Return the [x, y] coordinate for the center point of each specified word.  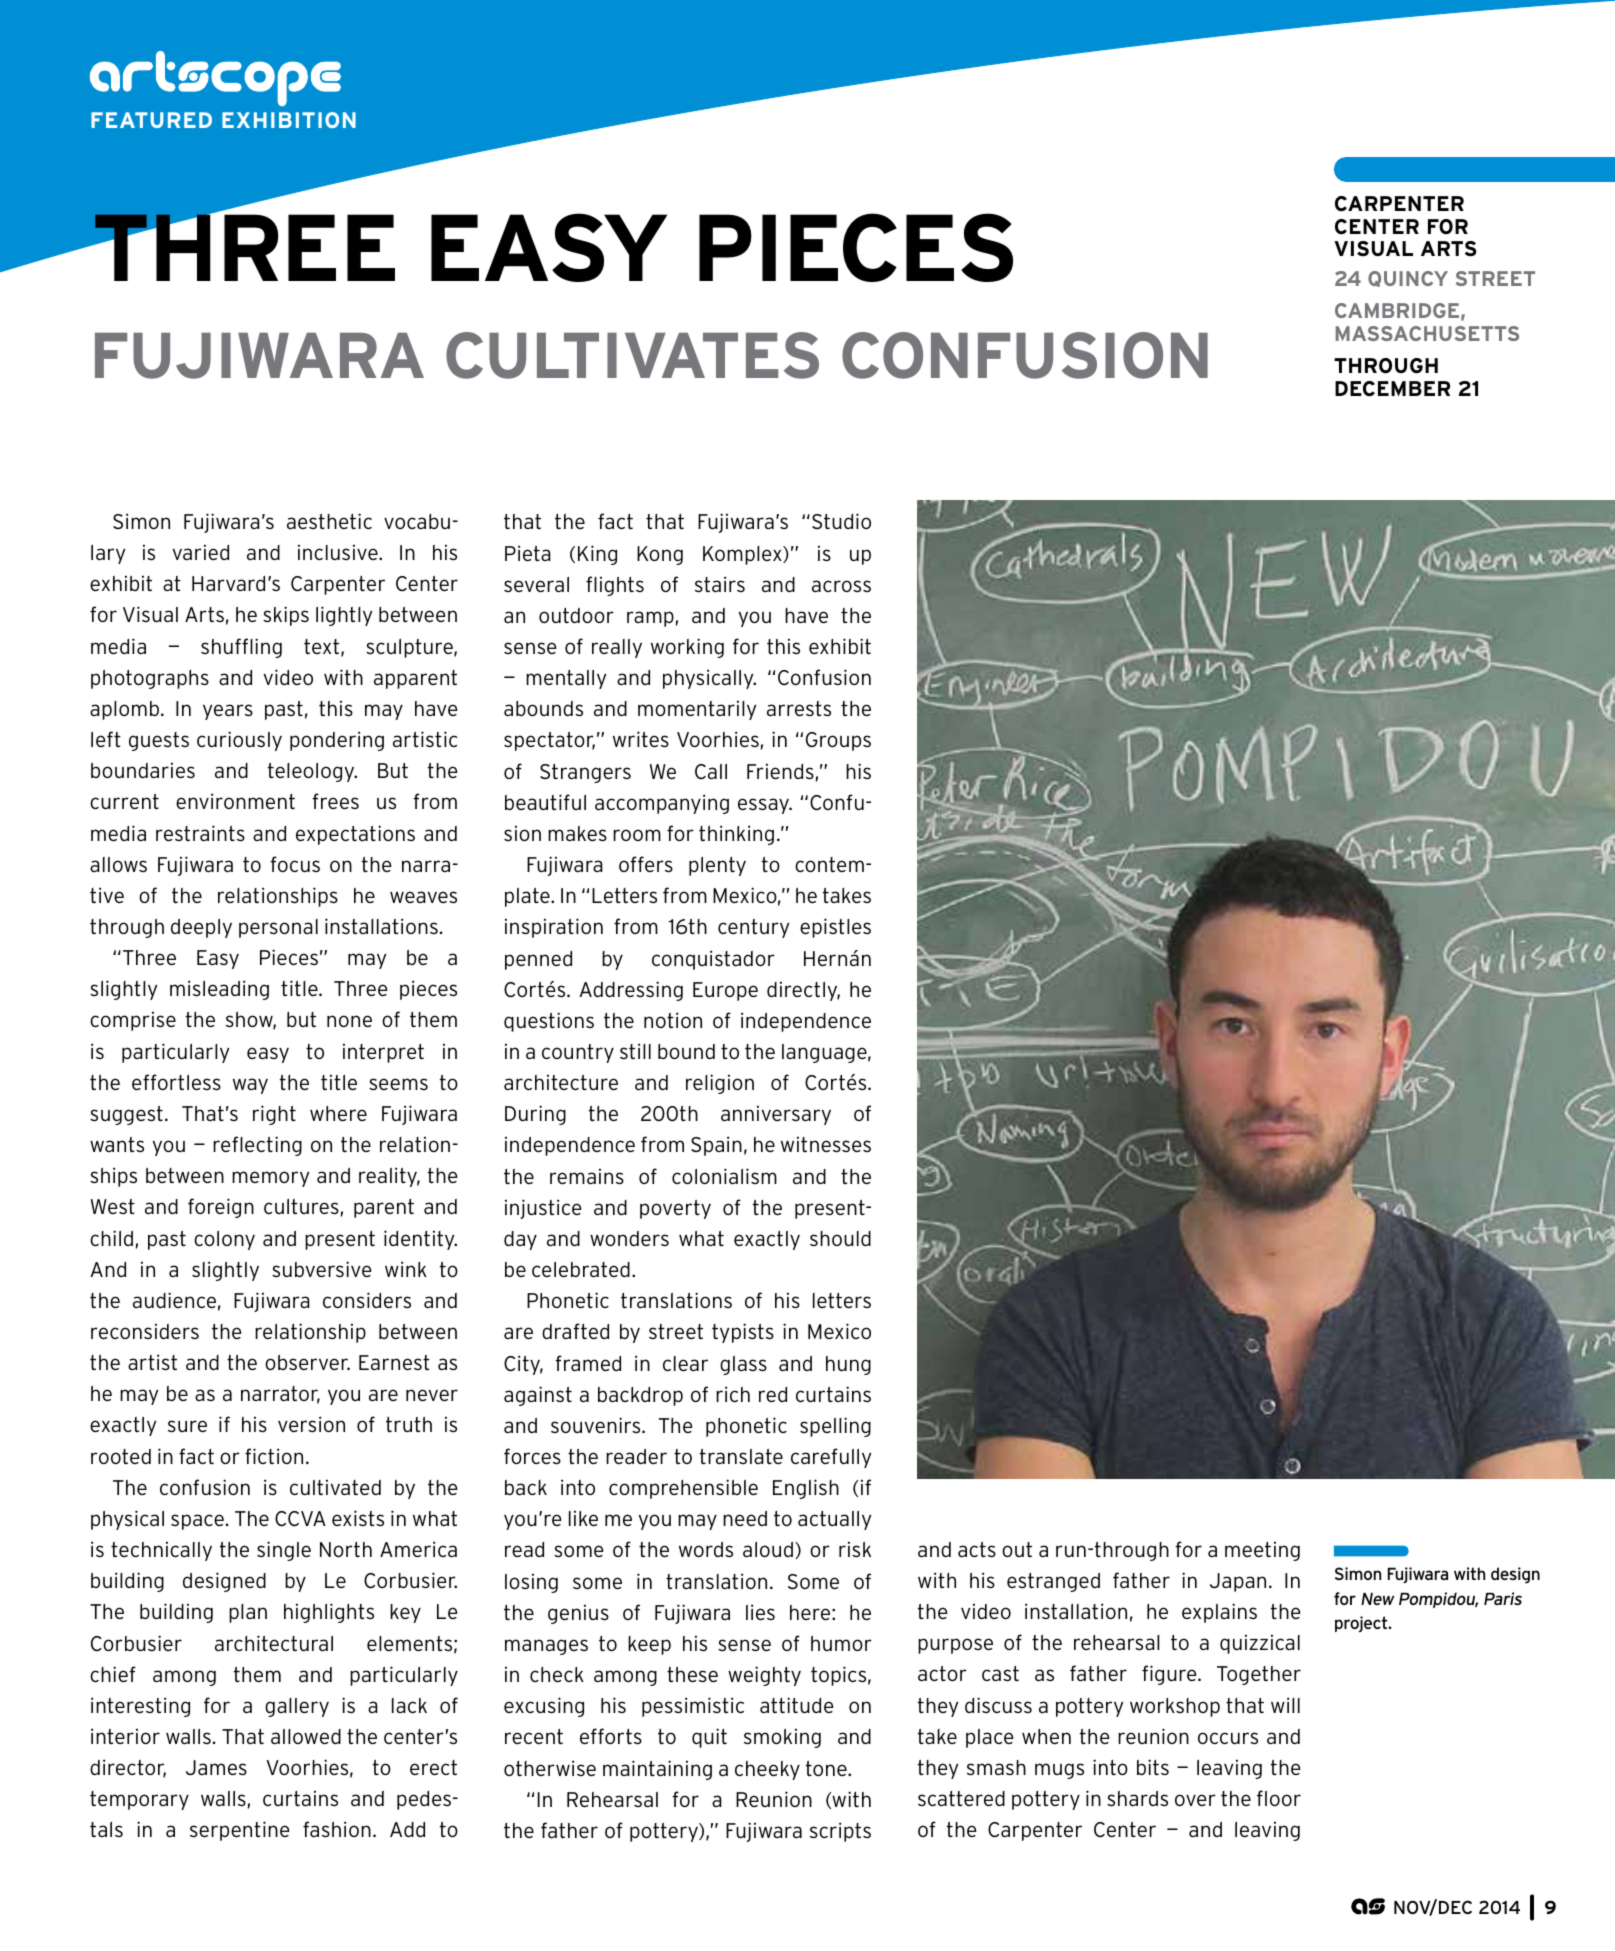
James [216, 1768]
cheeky [767, 1770]
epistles [835, 928]
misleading [219, 990]
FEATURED [151, 120]
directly [803, 991]
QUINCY [1408, 279]
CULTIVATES [632, 355]
